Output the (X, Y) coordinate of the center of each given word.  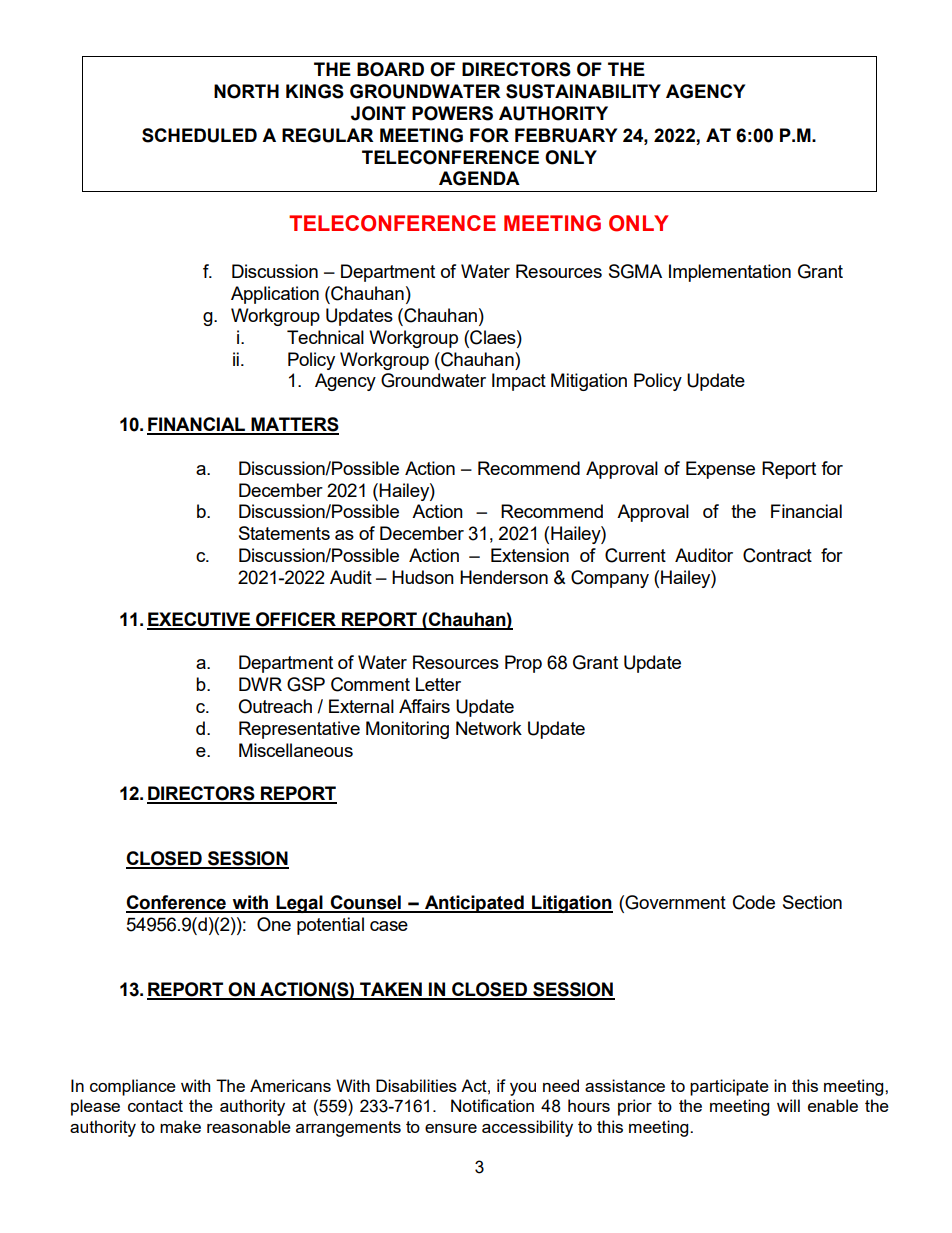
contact (155, 1106)
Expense (720, 470)
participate (729, 1087)
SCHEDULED (199, 135)
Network (489, 728)
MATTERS (294, 425)
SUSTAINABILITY (583, 91)
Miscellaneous (296, 750)
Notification (492, 1105)
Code (754, 902)
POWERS (452, 113)
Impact (519, 382)
